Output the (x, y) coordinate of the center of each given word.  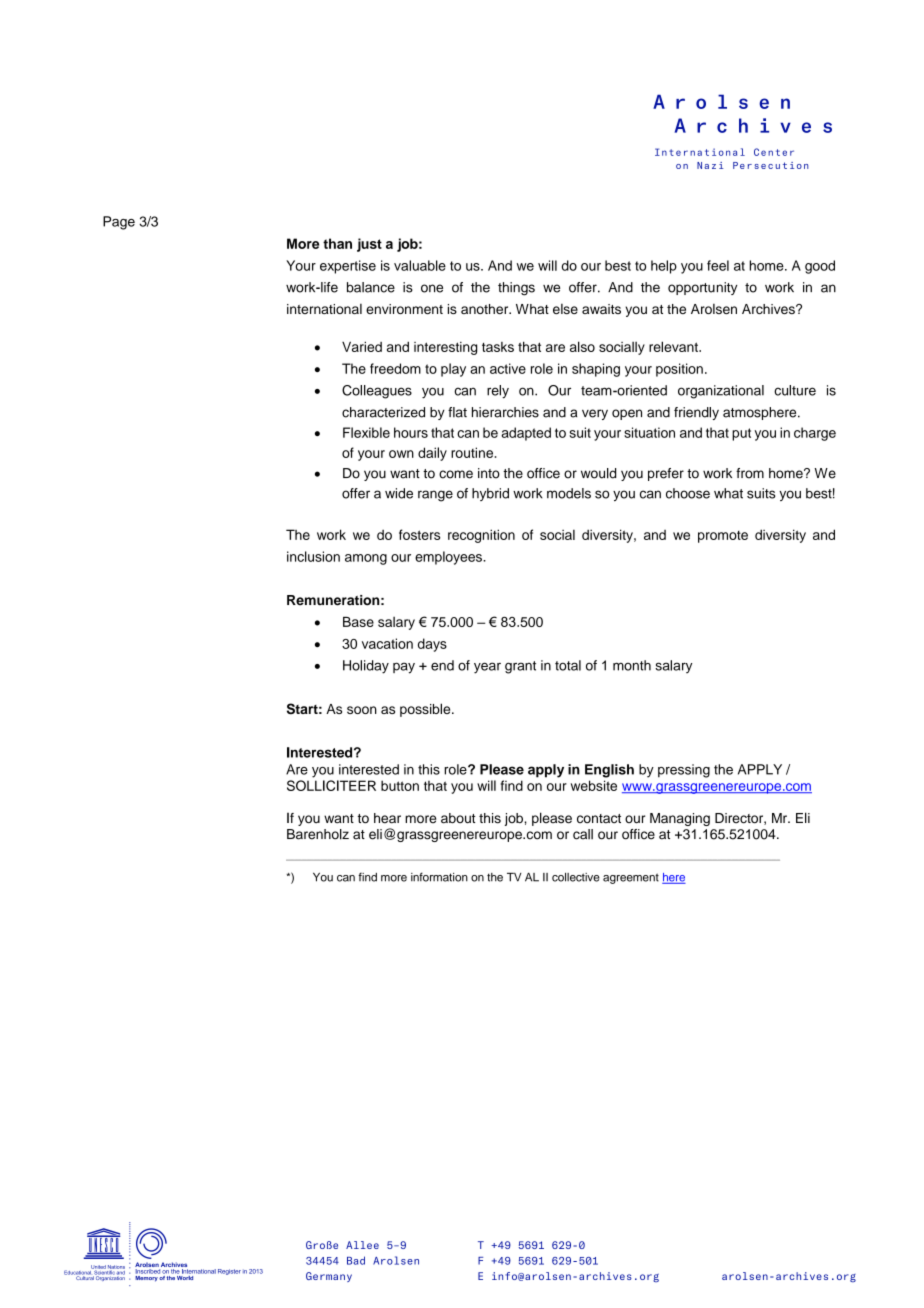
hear (387, 818)
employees (449, 558)
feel (718, 265)
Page (119, 223)
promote (723, 537)
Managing (680, 819)
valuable (420, 265)
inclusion (313, 556)
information (439, 877)
